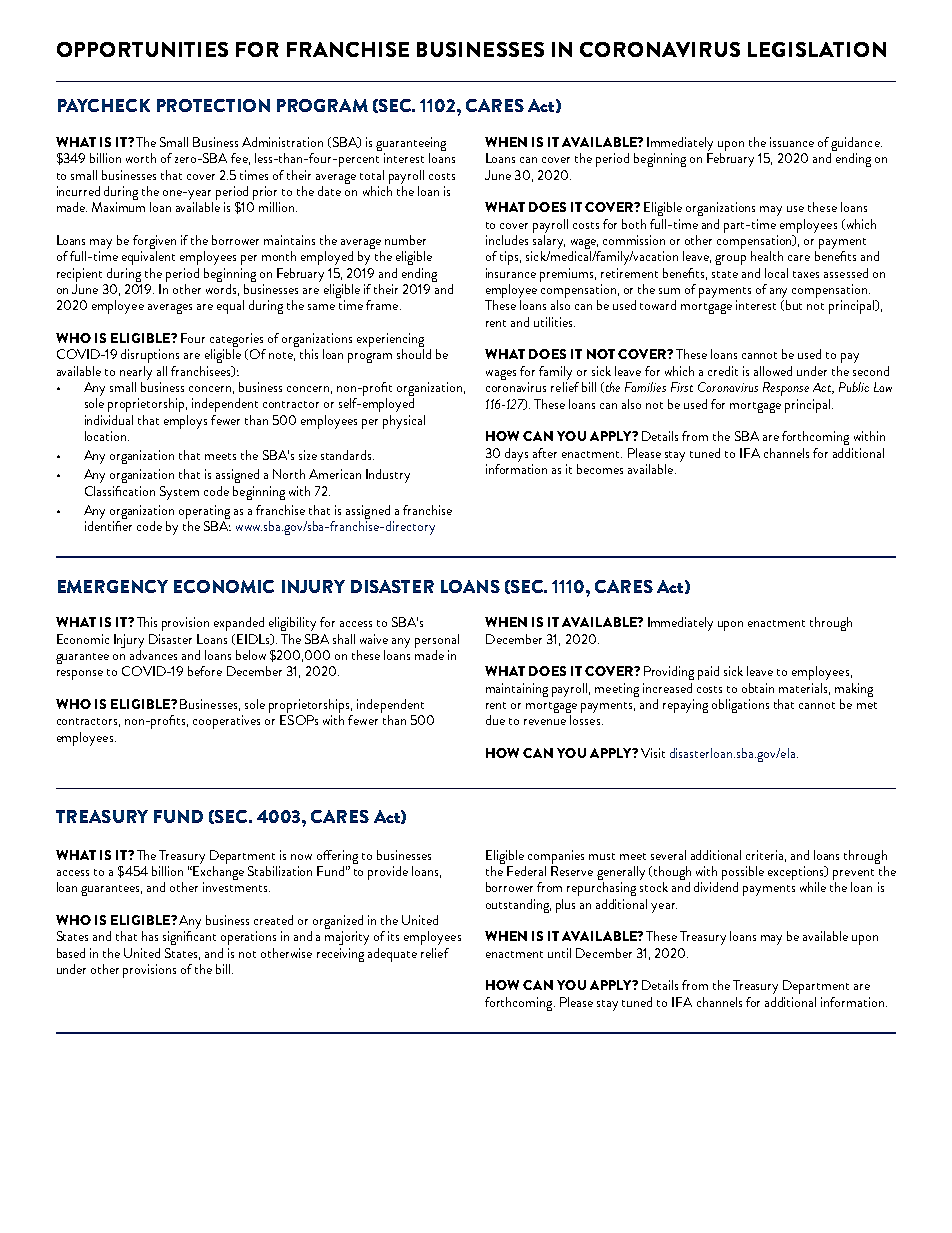 This screenshot has height=1233, width=952. What do you see at coordinates (142, 49) in the screenshot?
I see `OPPORTUNITIES` at bounding box center [142, 49].
